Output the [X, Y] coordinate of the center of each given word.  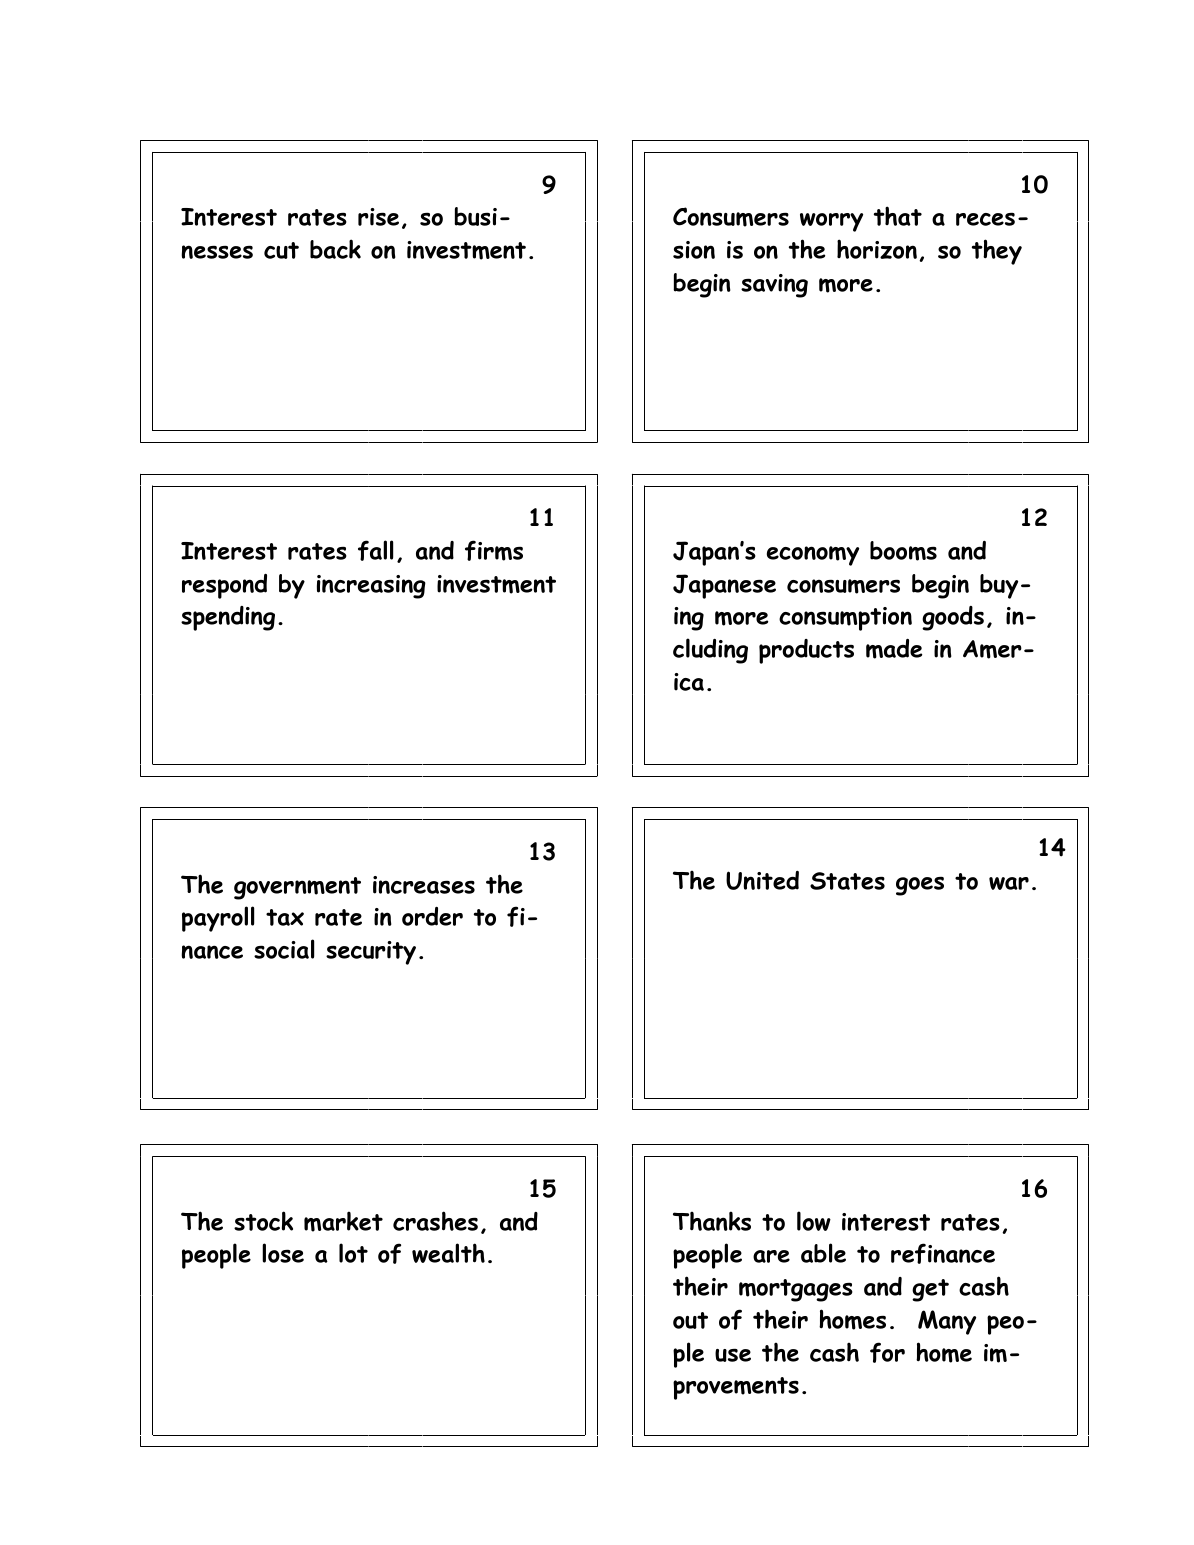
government [297, 888]
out [690, 1320]
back [335, 249]
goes [920, 886]
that [898, 216]
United [762, 880]
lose [283, 1253]
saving [774, 286]
